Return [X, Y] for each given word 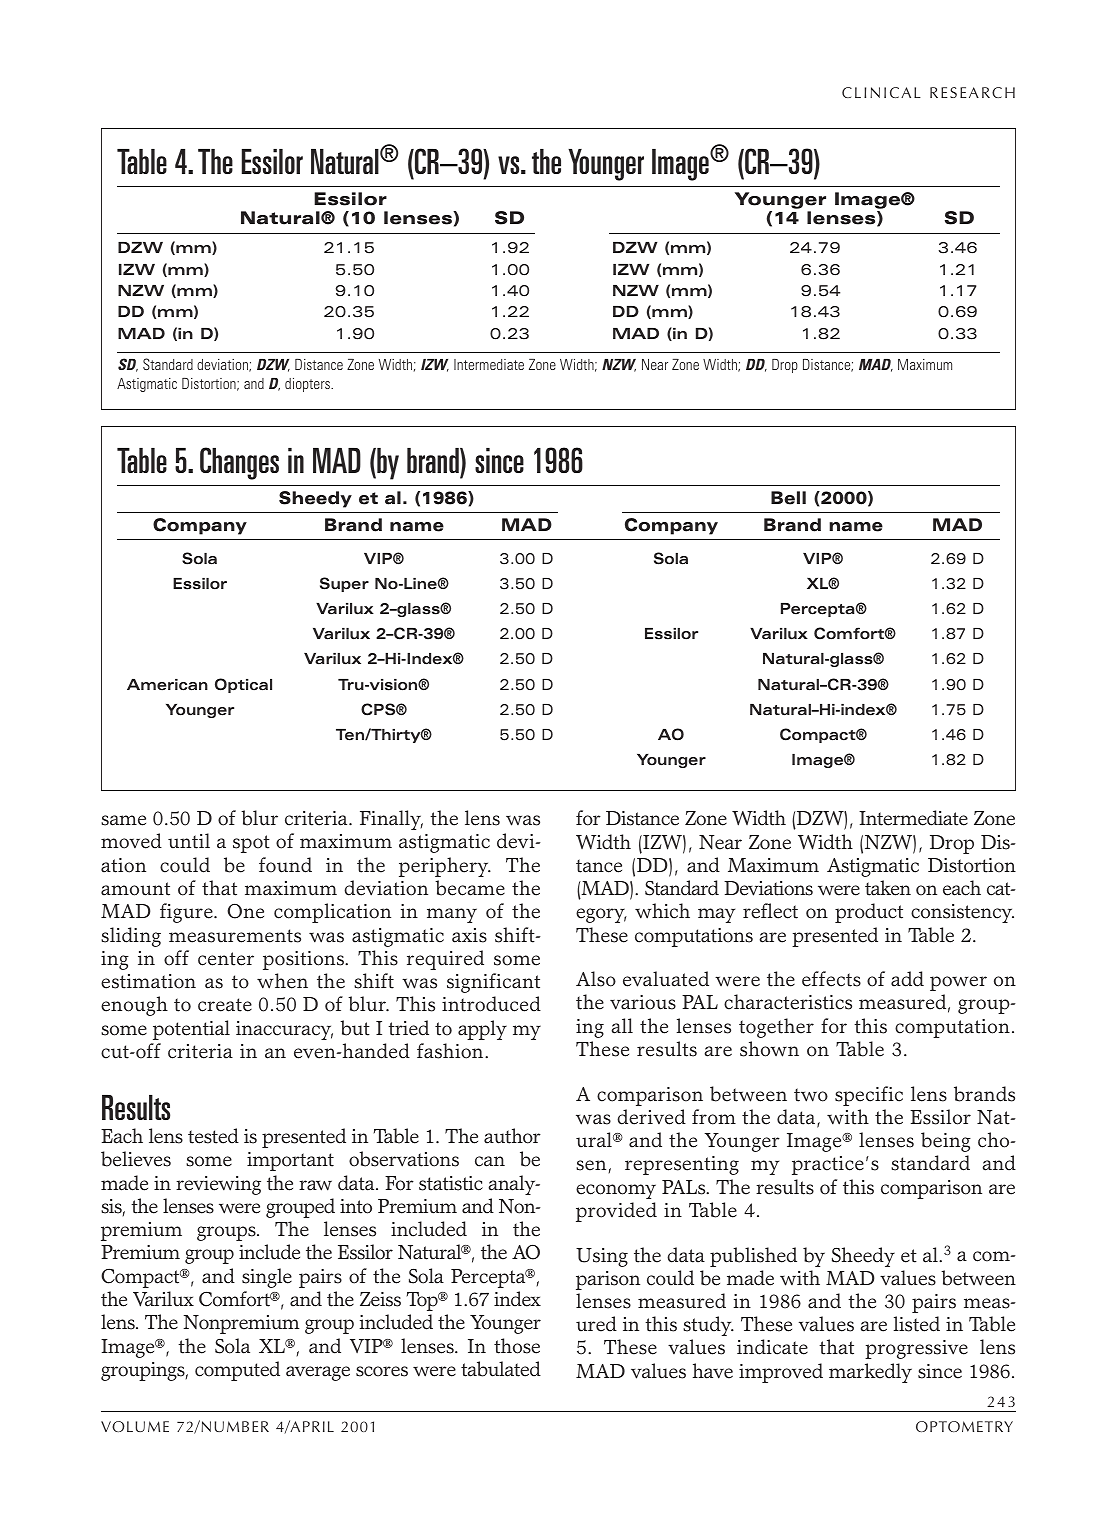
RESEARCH [972, 92]
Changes [239, 463]
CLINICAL [881, 92]
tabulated [501, 1369]
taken [888, 888]
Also [596, 979]
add [907, 979]
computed [237, 1371]
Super [344, 584]
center [226, 959]
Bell [788, 498]
